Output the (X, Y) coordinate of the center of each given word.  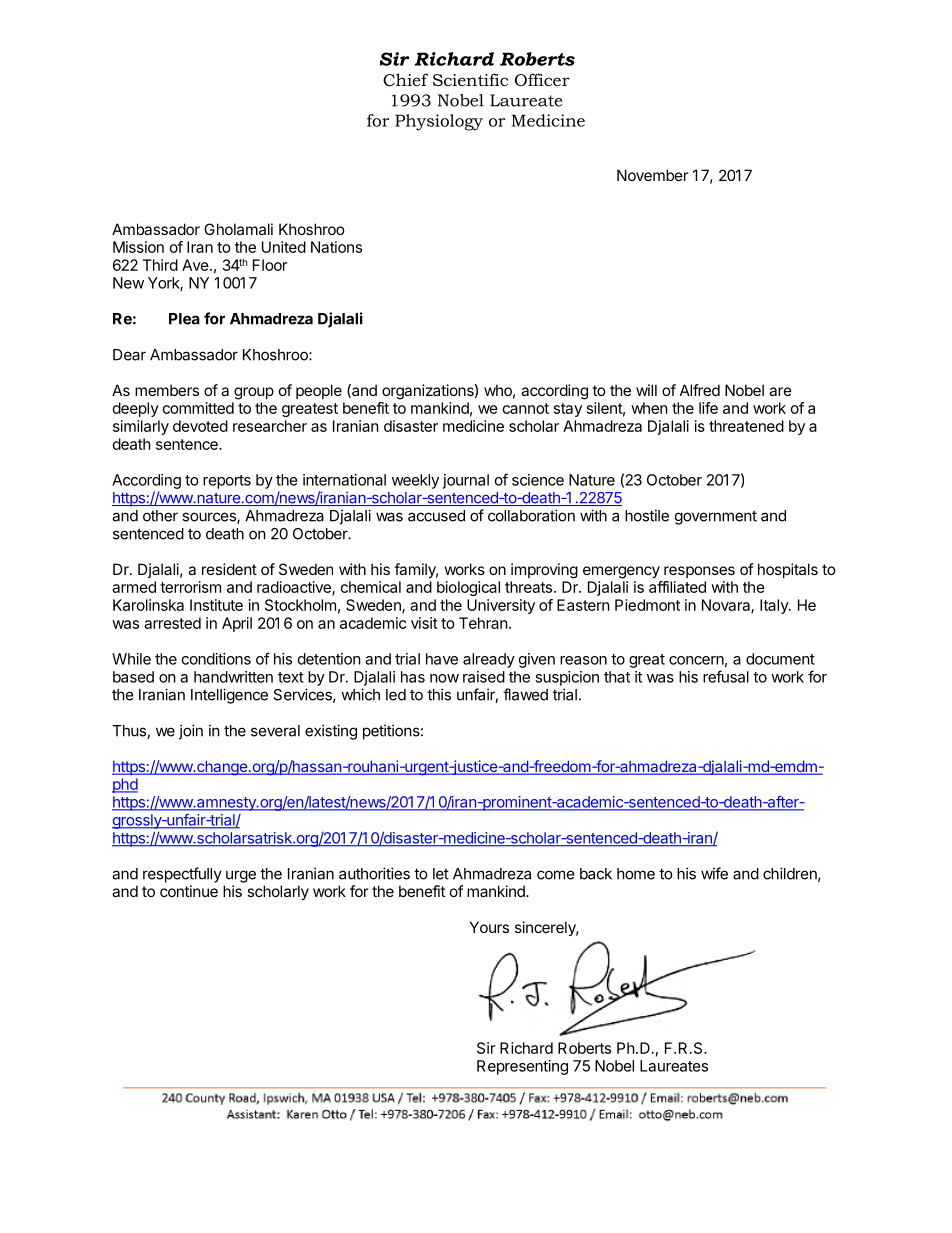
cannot (526, 408)
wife (714, 873)
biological (468, 588)
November (652, 175)
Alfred (700, 390)
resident (229, 569)
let (441, 874)
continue (189, 891)
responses (699, 572)
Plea (184, 319)
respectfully (182, 875)
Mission (138, 247)
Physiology (439, 122)
